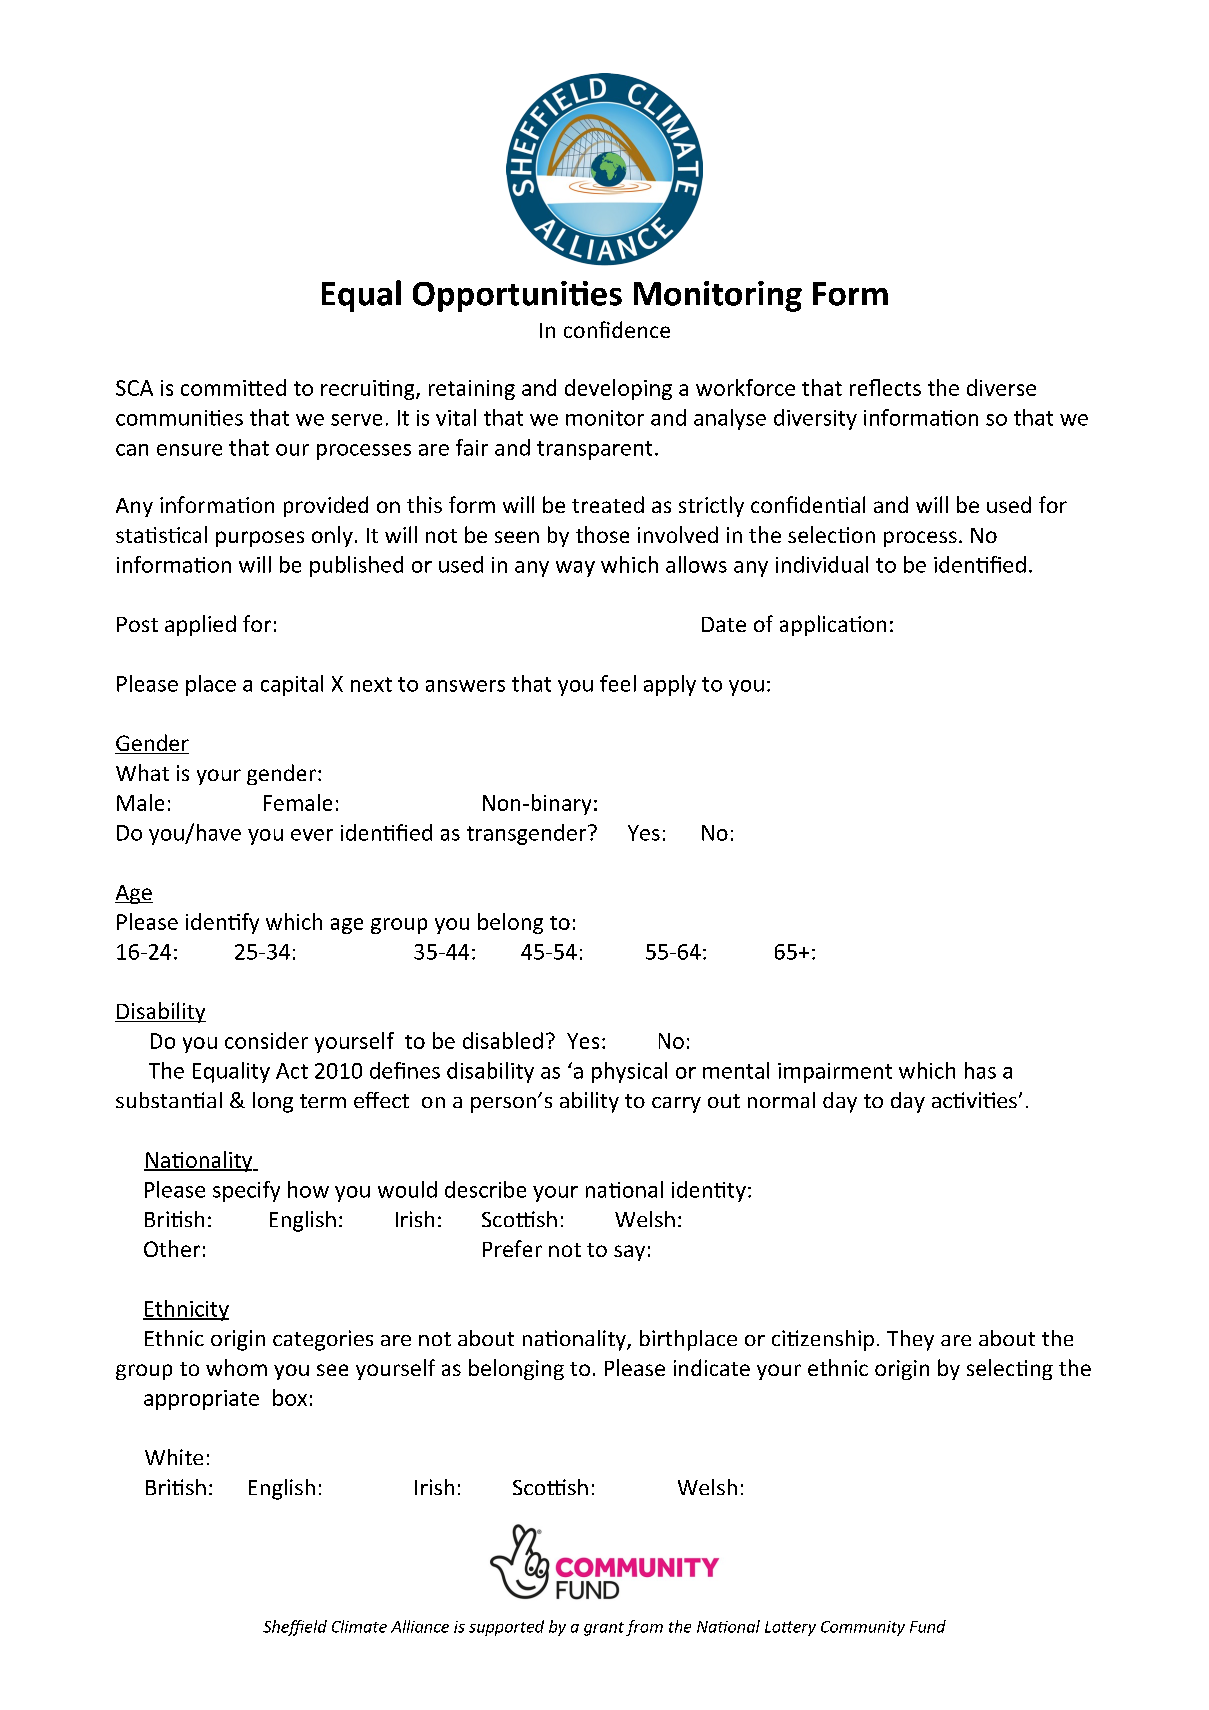 The width and height of the image is (1209, 1710). Describe the element at coordinates (617, 329) in the image. I see `confidence` at that location.
